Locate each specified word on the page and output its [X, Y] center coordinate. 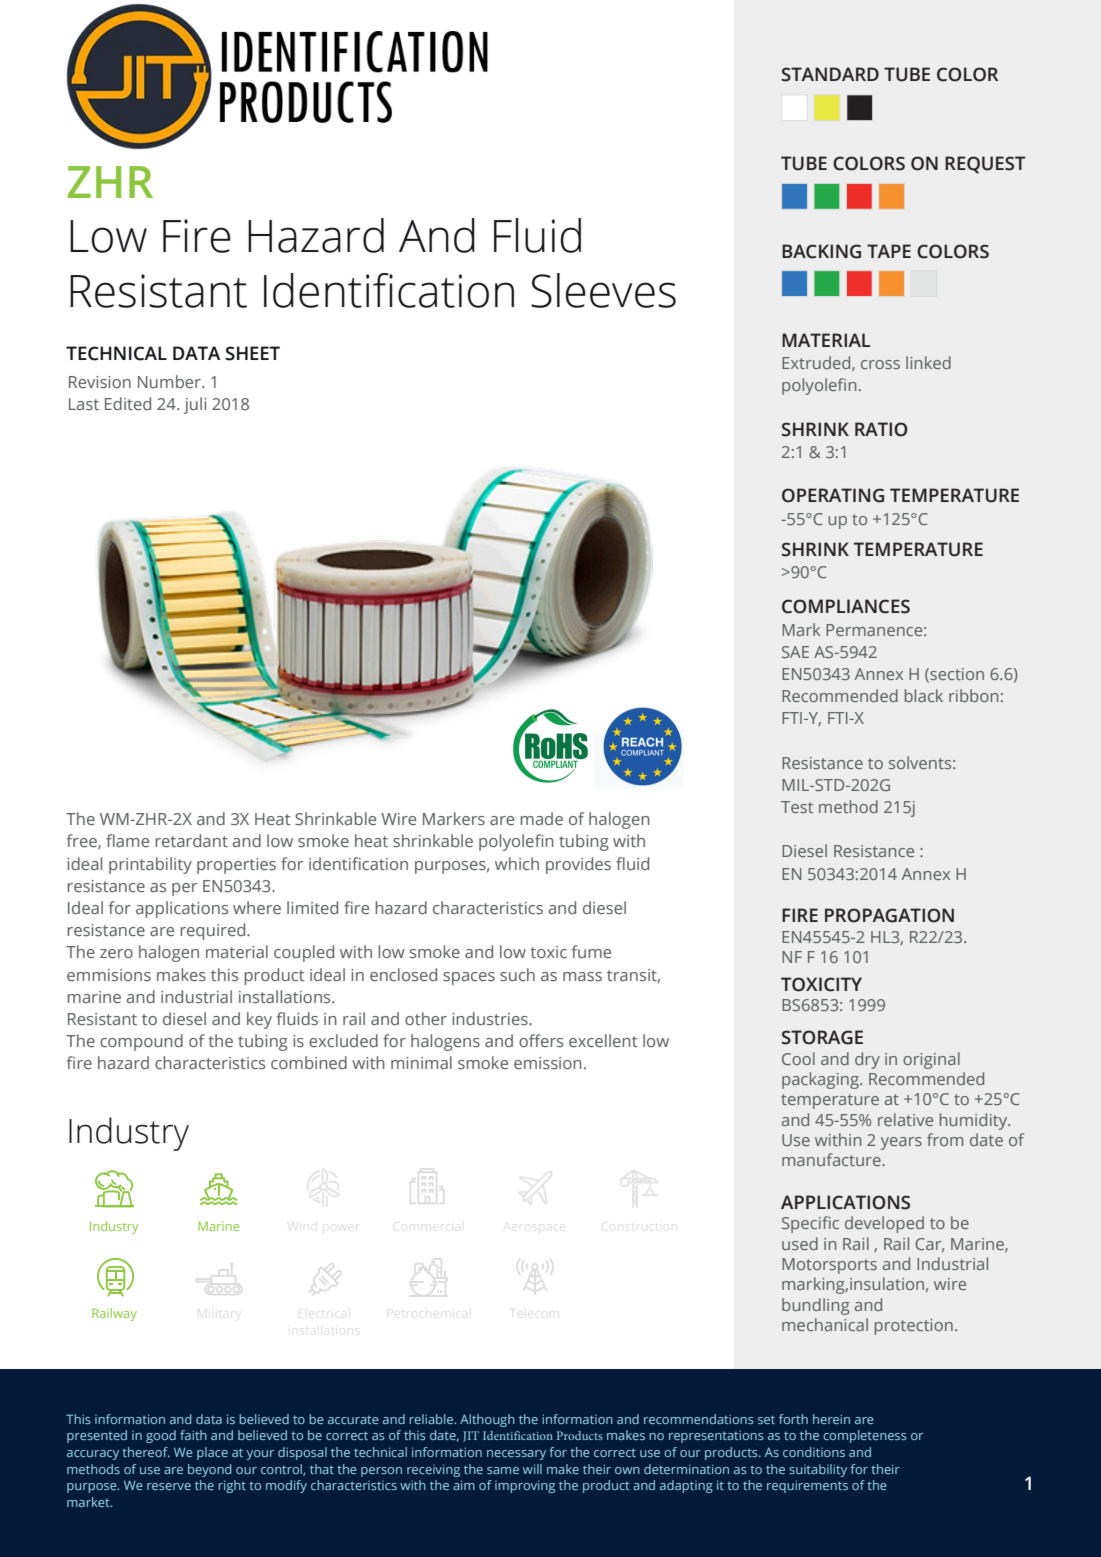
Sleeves [603, 290]
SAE [795, 652]
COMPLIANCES [846, 606]
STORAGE [822, 1037]
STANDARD [830, 74]
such [517, 974]
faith [193, 1435]
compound [141, 1042]
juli [195, 405]
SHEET [252, 353]
